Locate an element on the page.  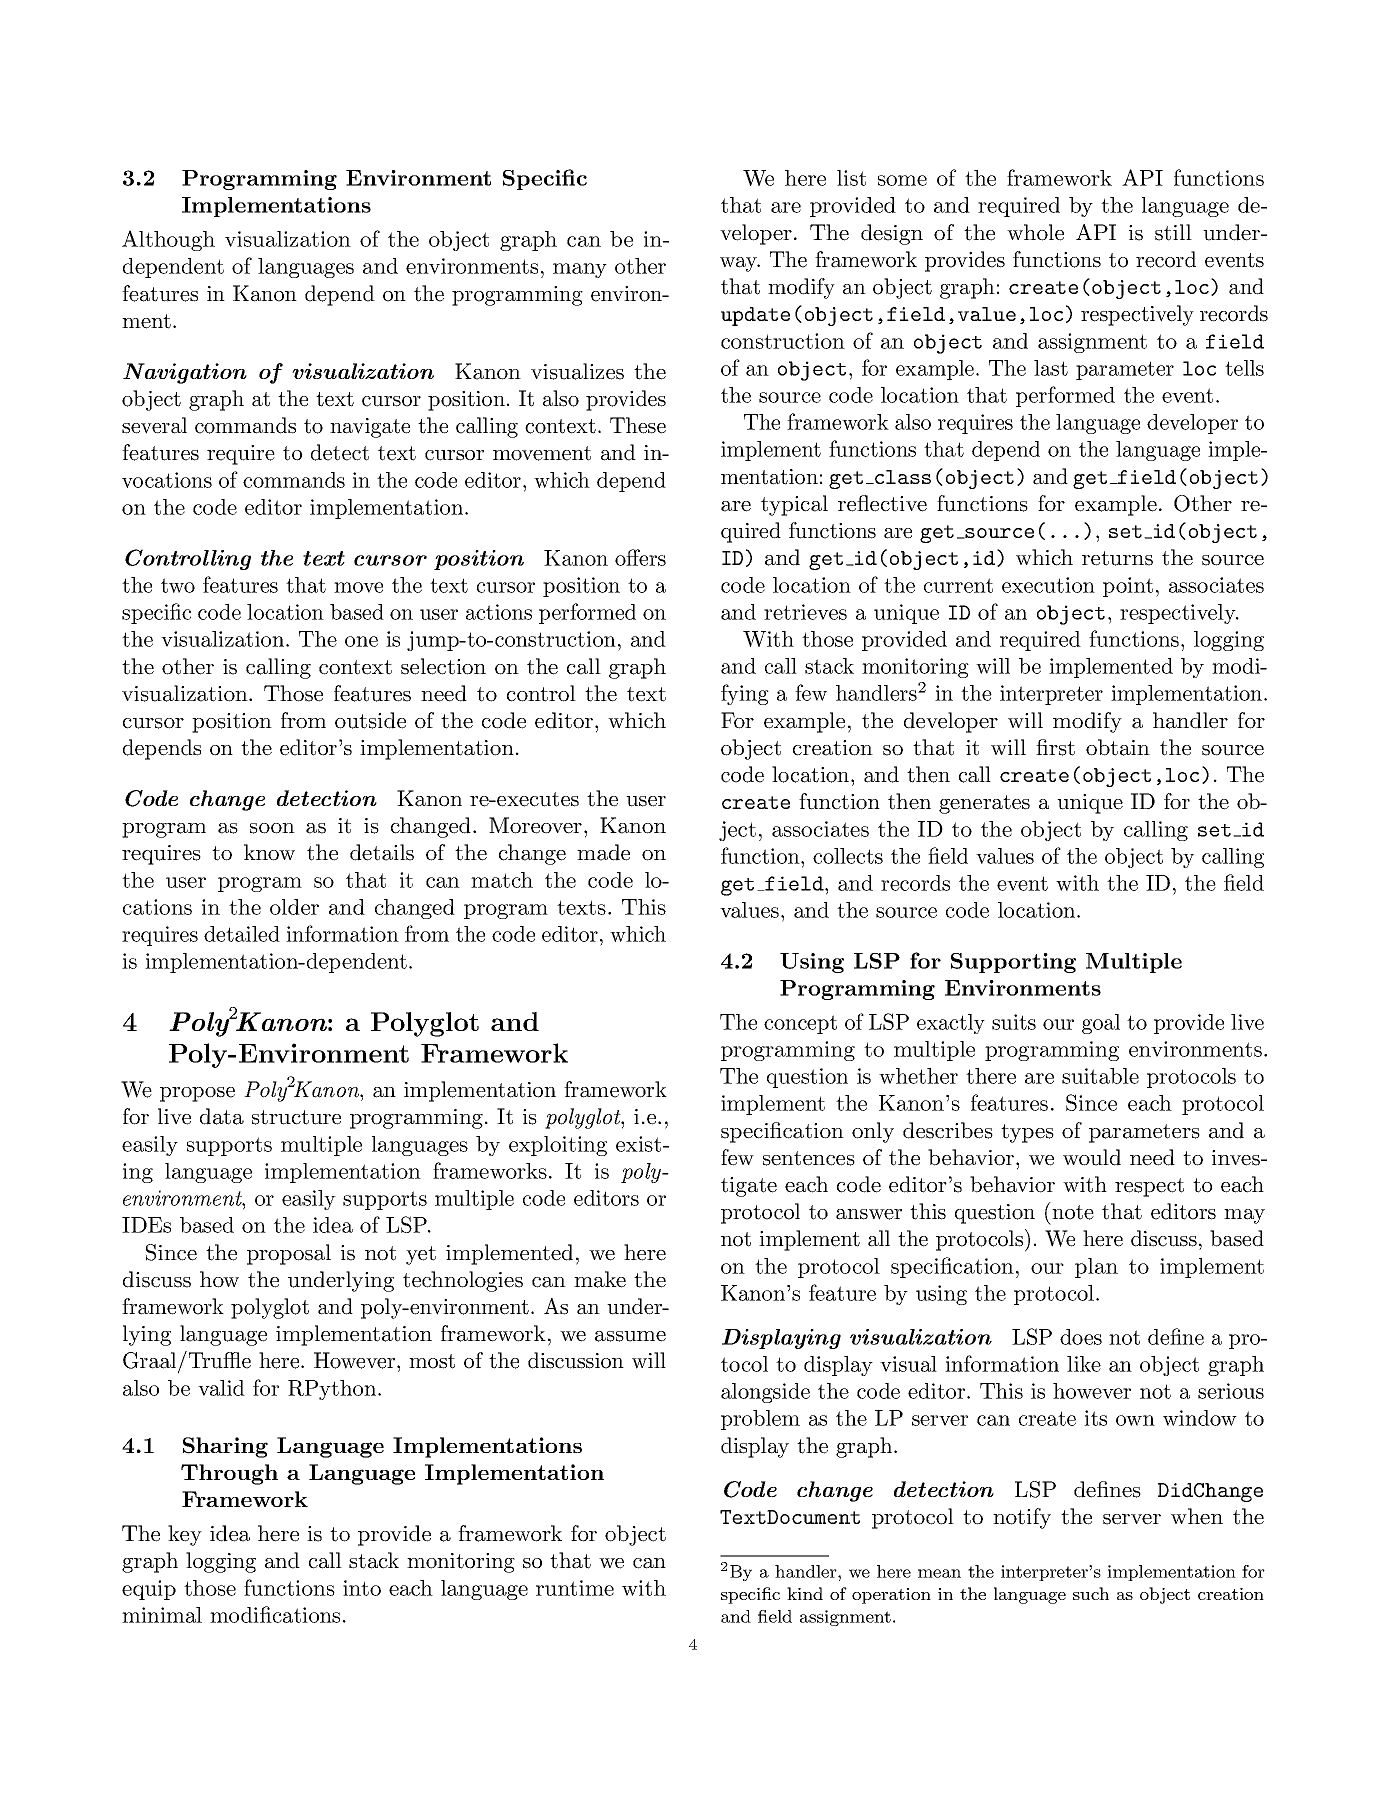
structure is located at coordinates (296, 1117).
